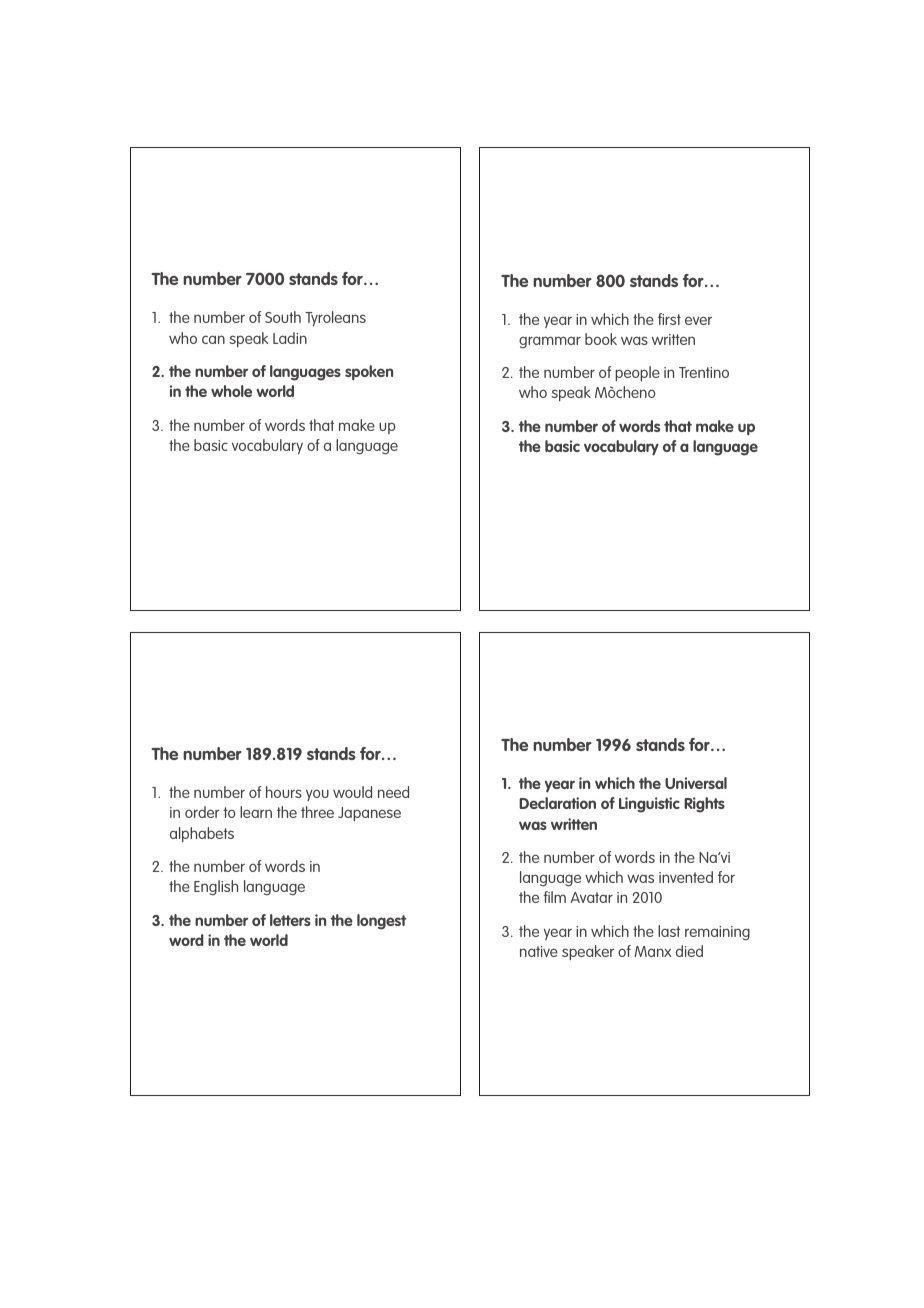 The width and height of the screenshot is (924, 1308). What do you see at coordinates (284, 792) in the screenshot?
I see `hours` at bounding box center [284, 792].
